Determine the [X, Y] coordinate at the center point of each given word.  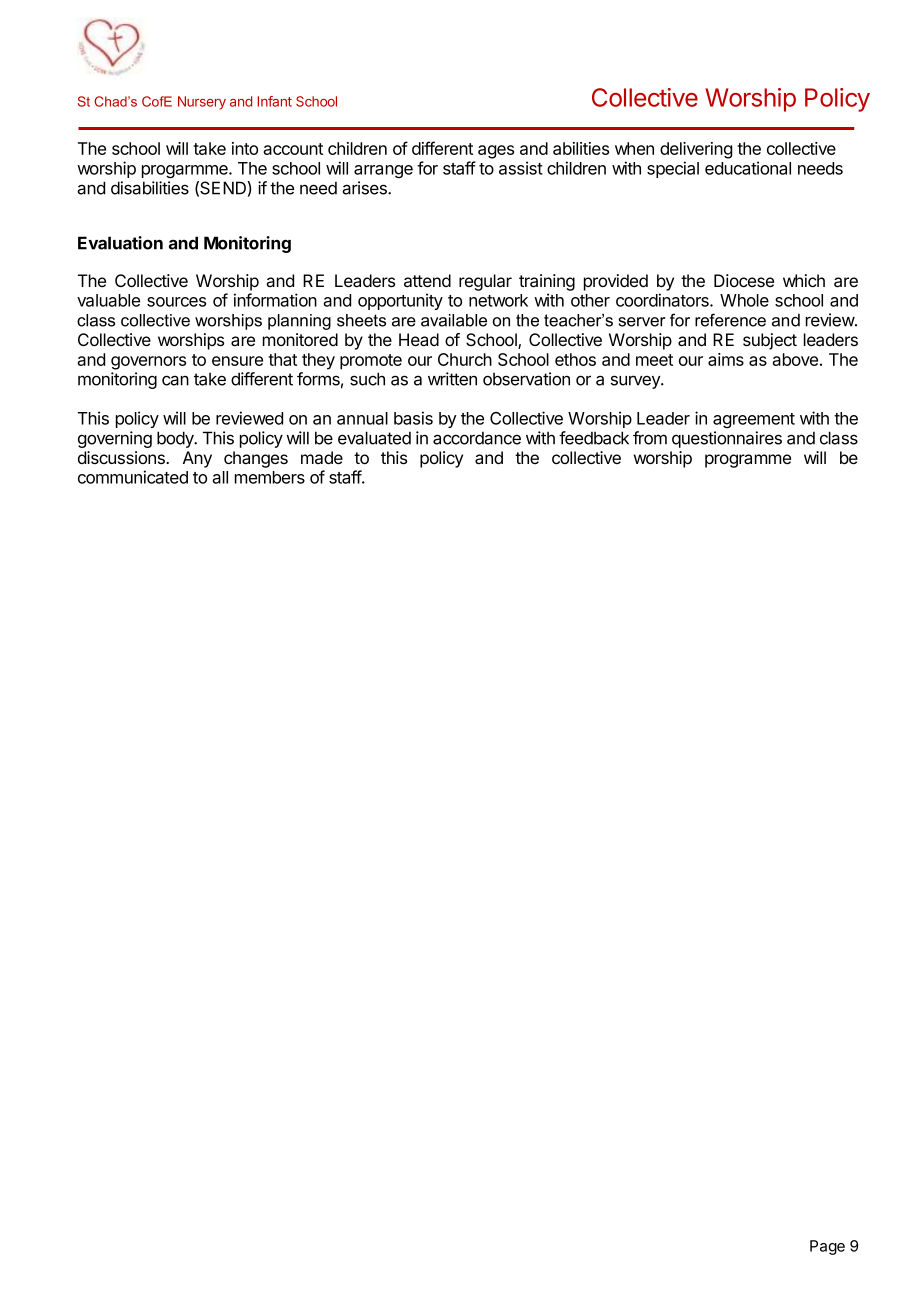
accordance [477, 438]
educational [748, 168]
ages [496, 152]
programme [748, 461]
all [220, 477]
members [270, 477]
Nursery [202, 103]
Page [827, 1247]
